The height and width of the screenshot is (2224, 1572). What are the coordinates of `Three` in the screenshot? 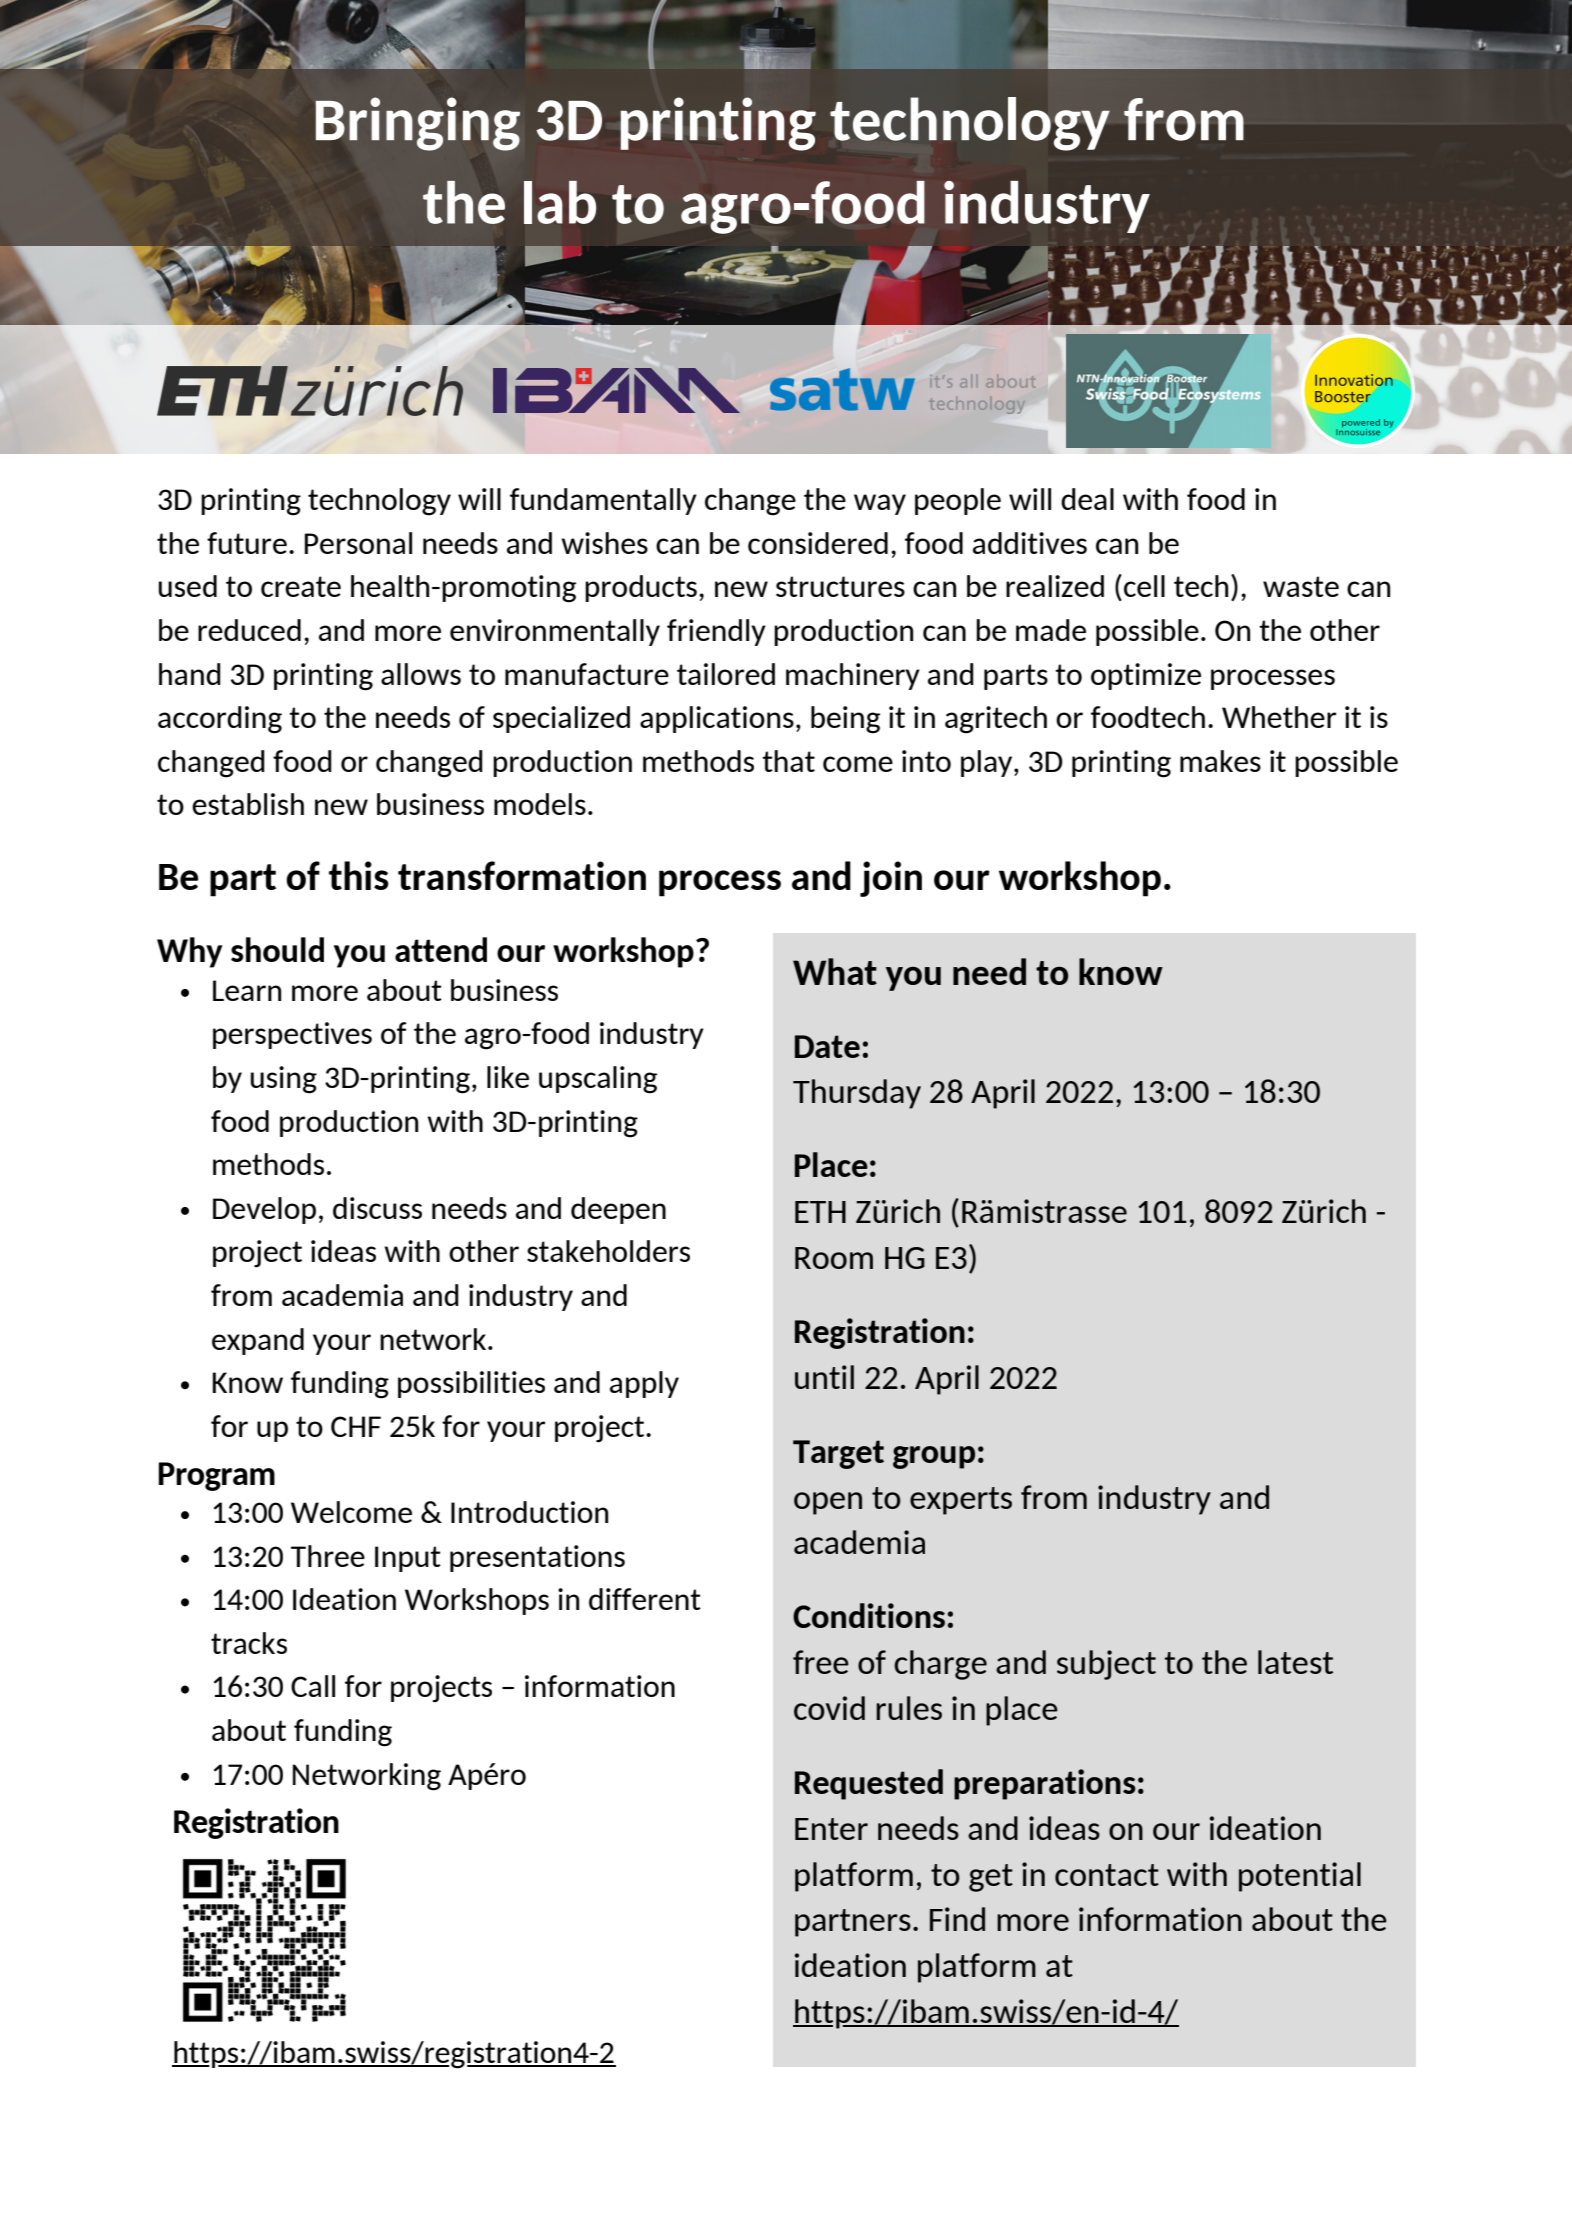 It's located at (328, 1556).
